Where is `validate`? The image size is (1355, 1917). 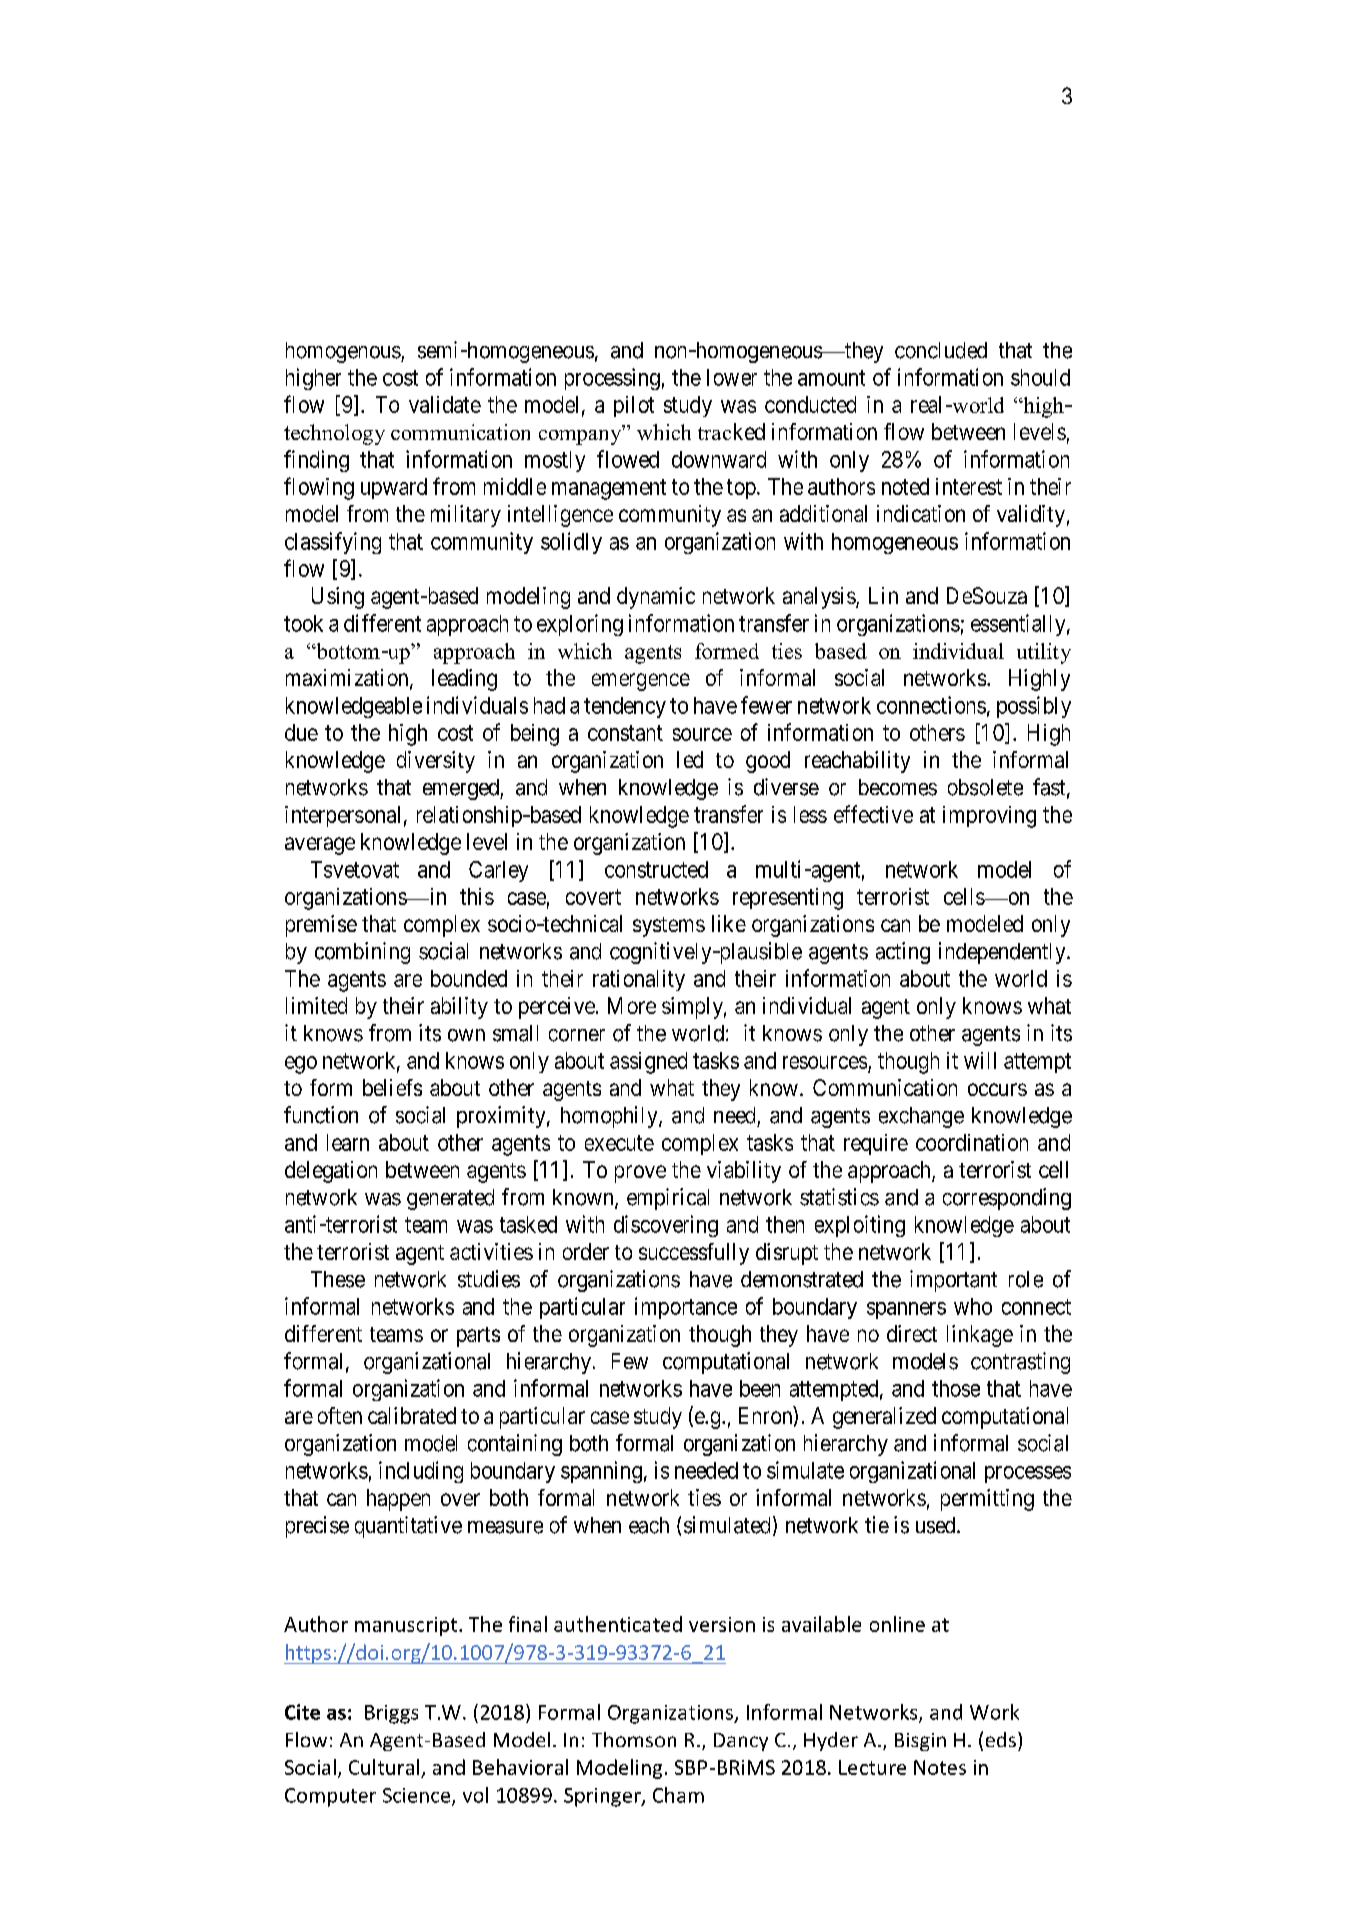 validate is located at coordinates (445, 404).
